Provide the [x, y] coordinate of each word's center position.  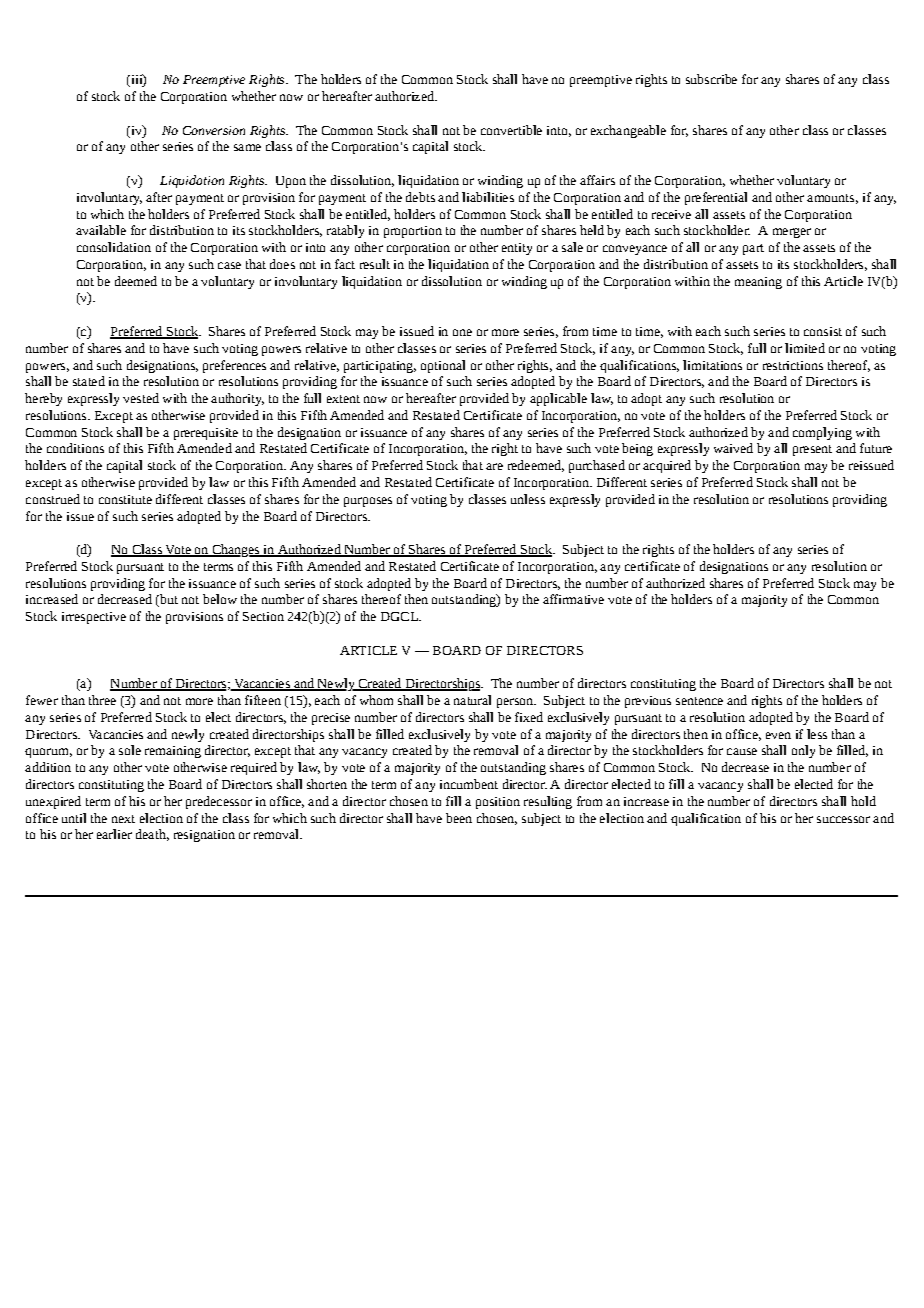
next [123, 819]
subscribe [711, 79]
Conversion [214, 130]
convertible [511, 130]
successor [843, 819]
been [459, 818]
